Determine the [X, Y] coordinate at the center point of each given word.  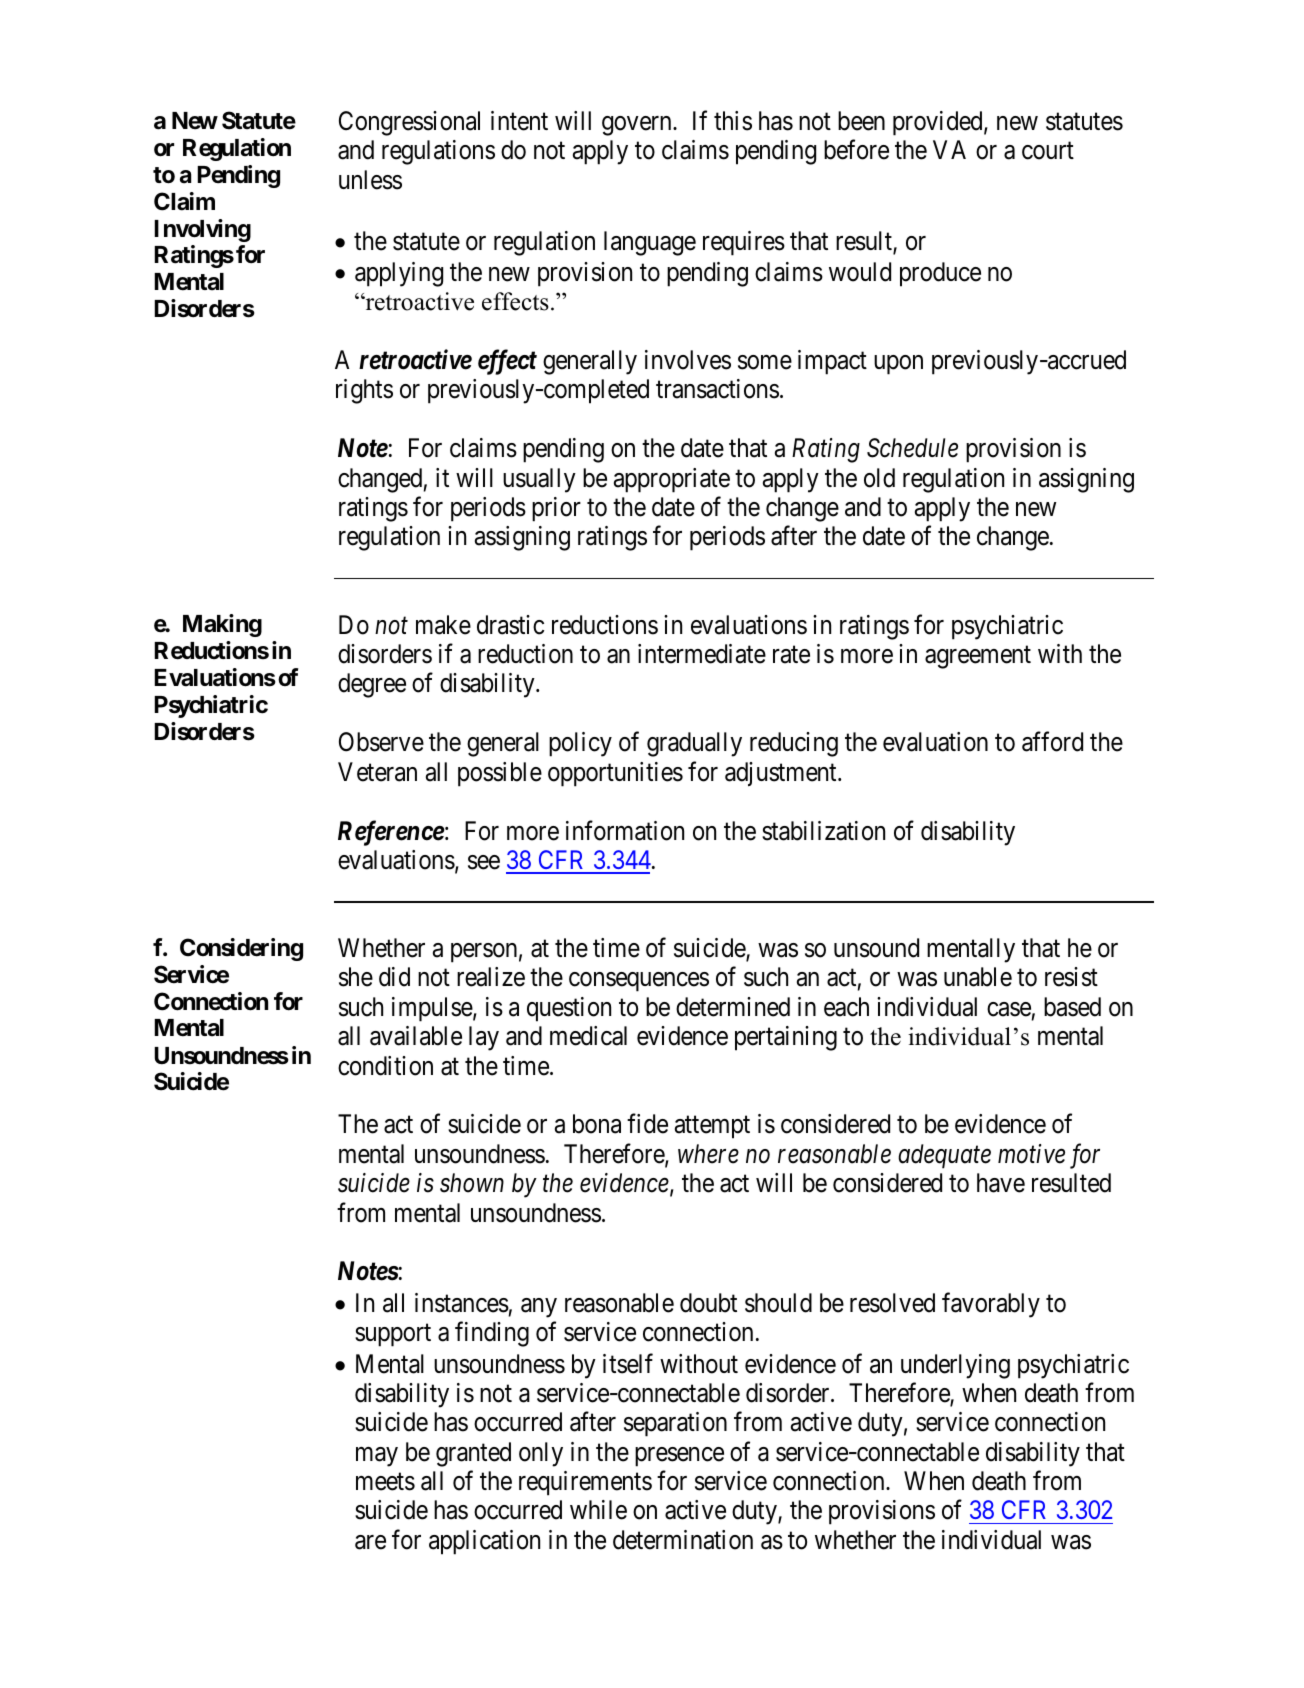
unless [370, 180]
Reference [391, 833]
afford [1052, 742]
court [1048, 151]
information [625, 830]
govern [638, 126]
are [370, 1542]
